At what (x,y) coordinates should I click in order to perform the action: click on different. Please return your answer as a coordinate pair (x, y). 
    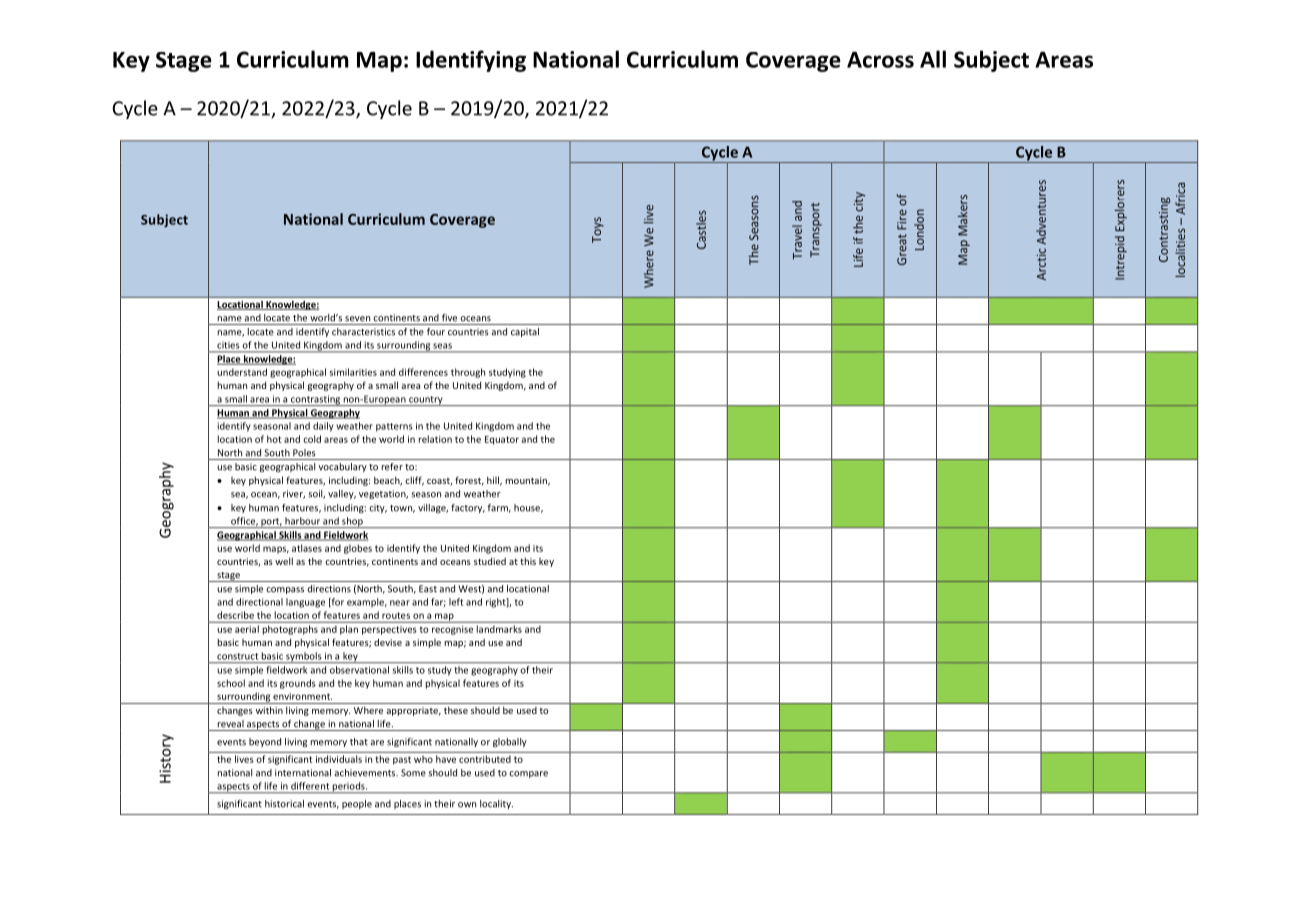
    Looking at the image, I should click on (310, 786).
